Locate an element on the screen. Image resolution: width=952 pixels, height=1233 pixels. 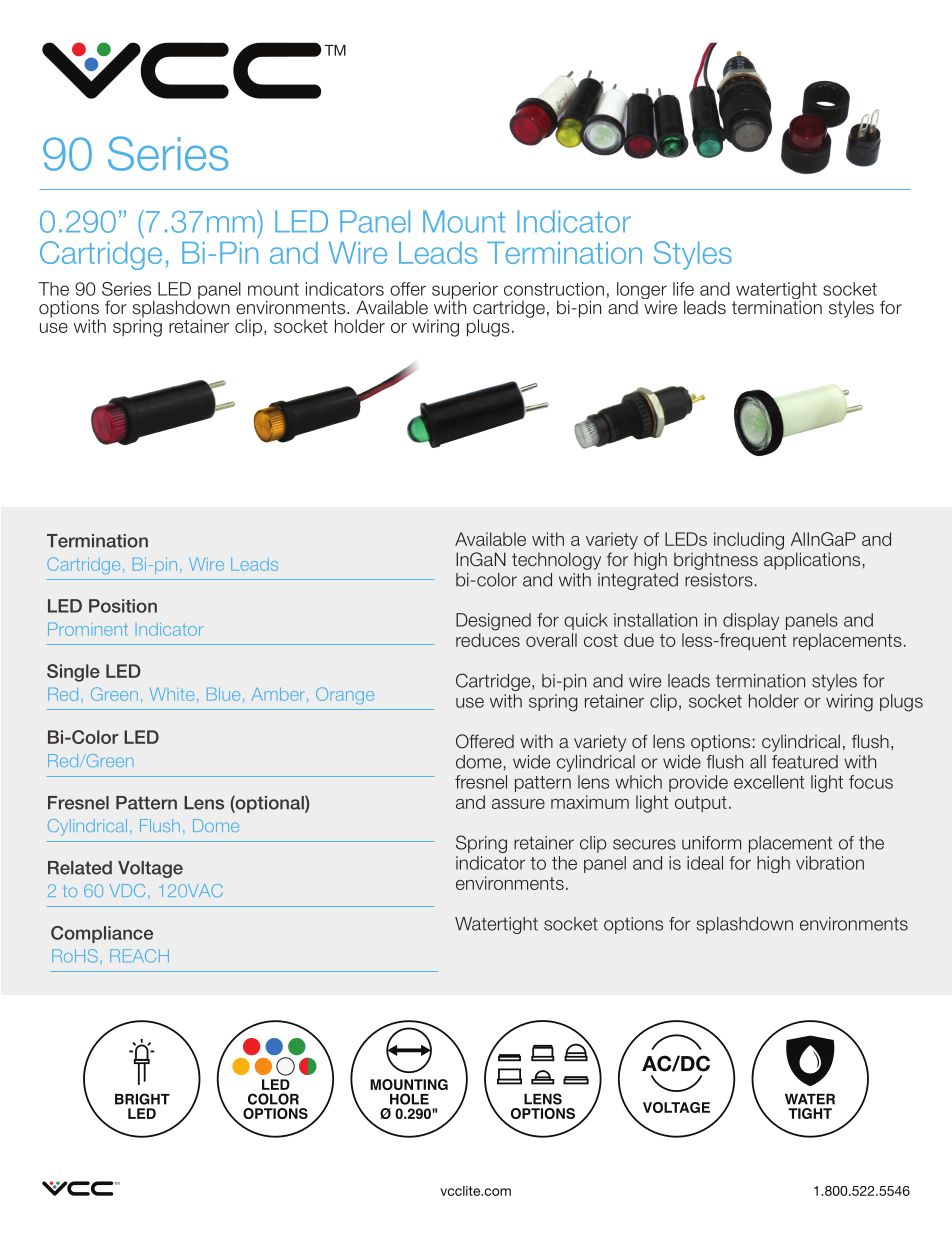
REACH is located at coordinates (139, 956).
